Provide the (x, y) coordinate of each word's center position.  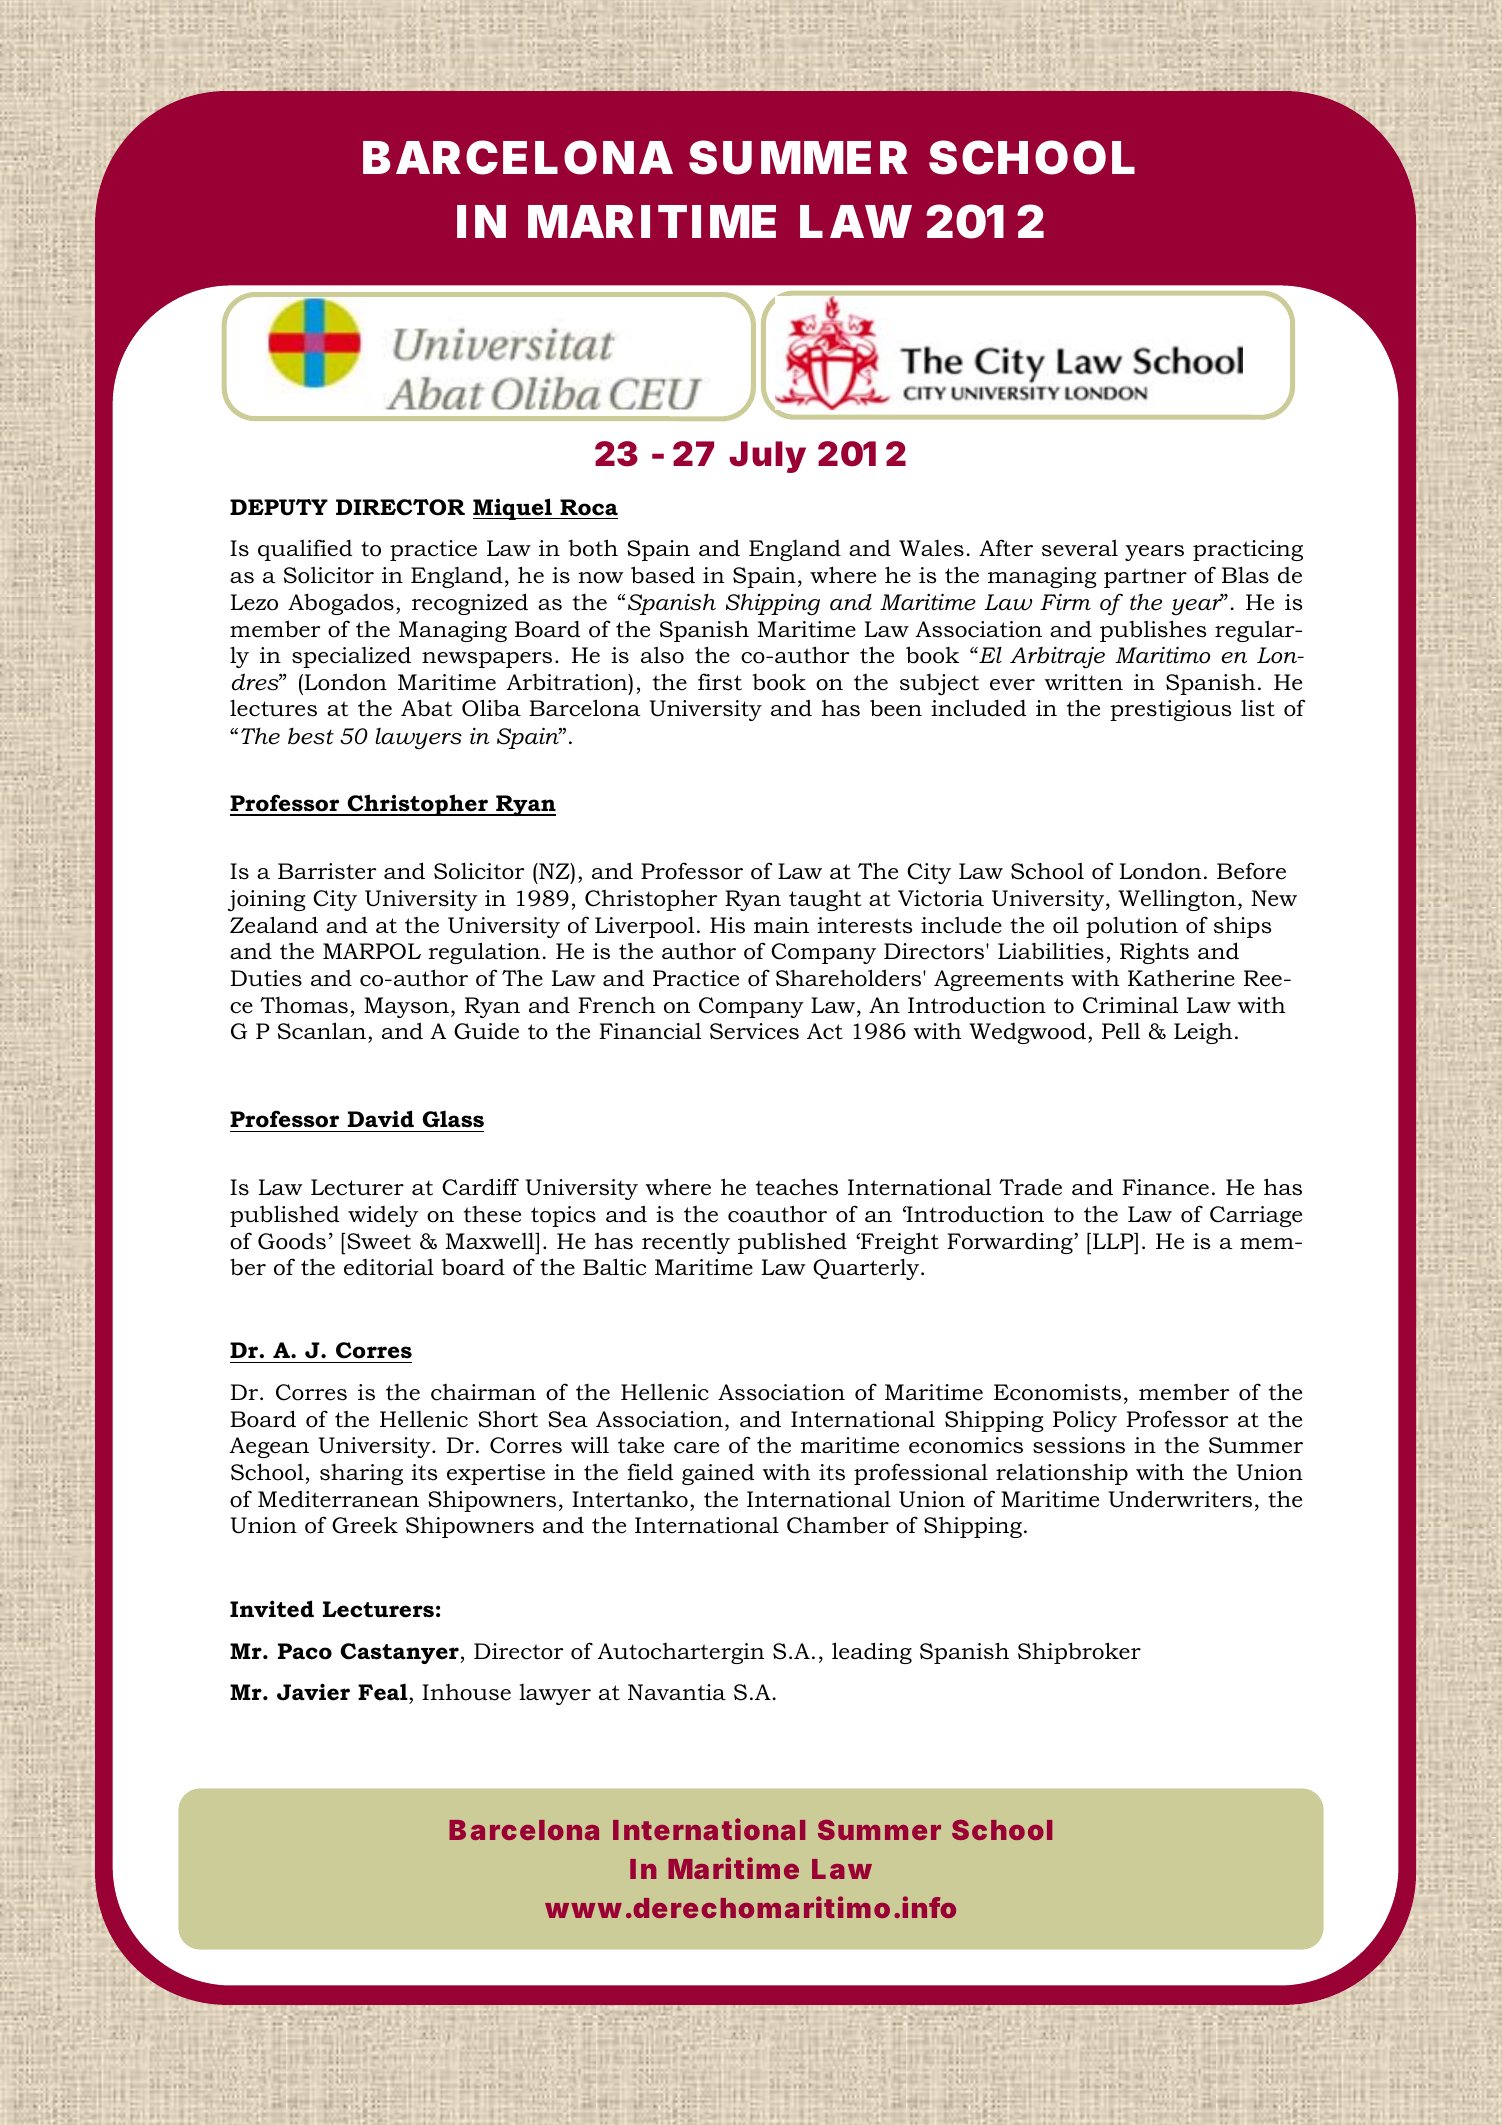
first (720, 682)
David (381, 1119)
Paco (305, 1651)
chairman (483, 1392)
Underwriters (1180, 1499)
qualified (305, 550)
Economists (1057, 1392)
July (767, 457)
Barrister (327, 871)
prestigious (1170, 710)
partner (1145, 578)
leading (872, 1653)
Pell (1121, 1031)
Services (754, 1031)
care (696, 1448)
